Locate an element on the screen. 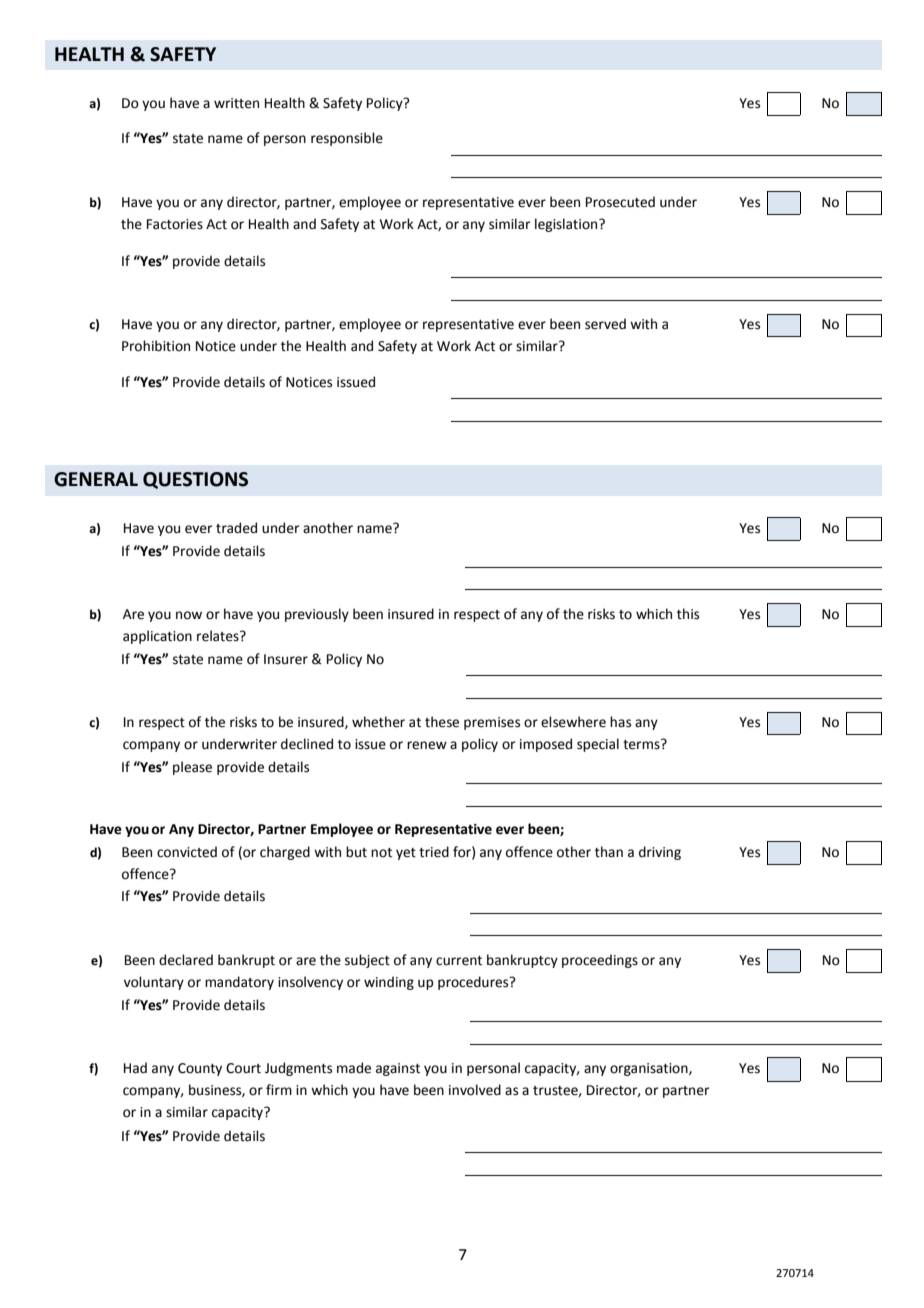 The height and width of the screenshot is (1308, 924). yet is located at coordinates (406, 854).
